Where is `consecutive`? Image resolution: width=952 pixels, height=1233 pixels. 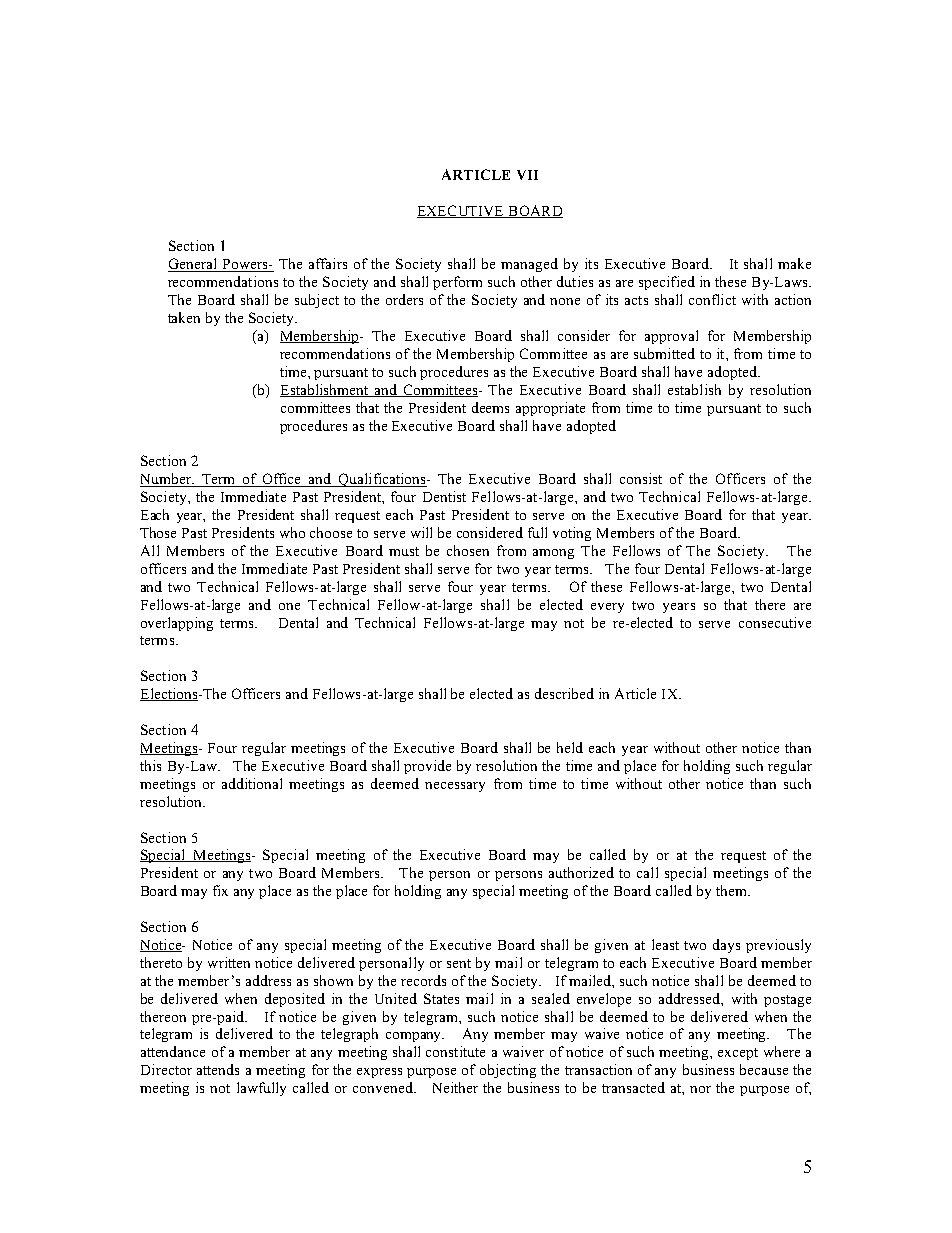 consecutive is located at coordinates (775, 622).
